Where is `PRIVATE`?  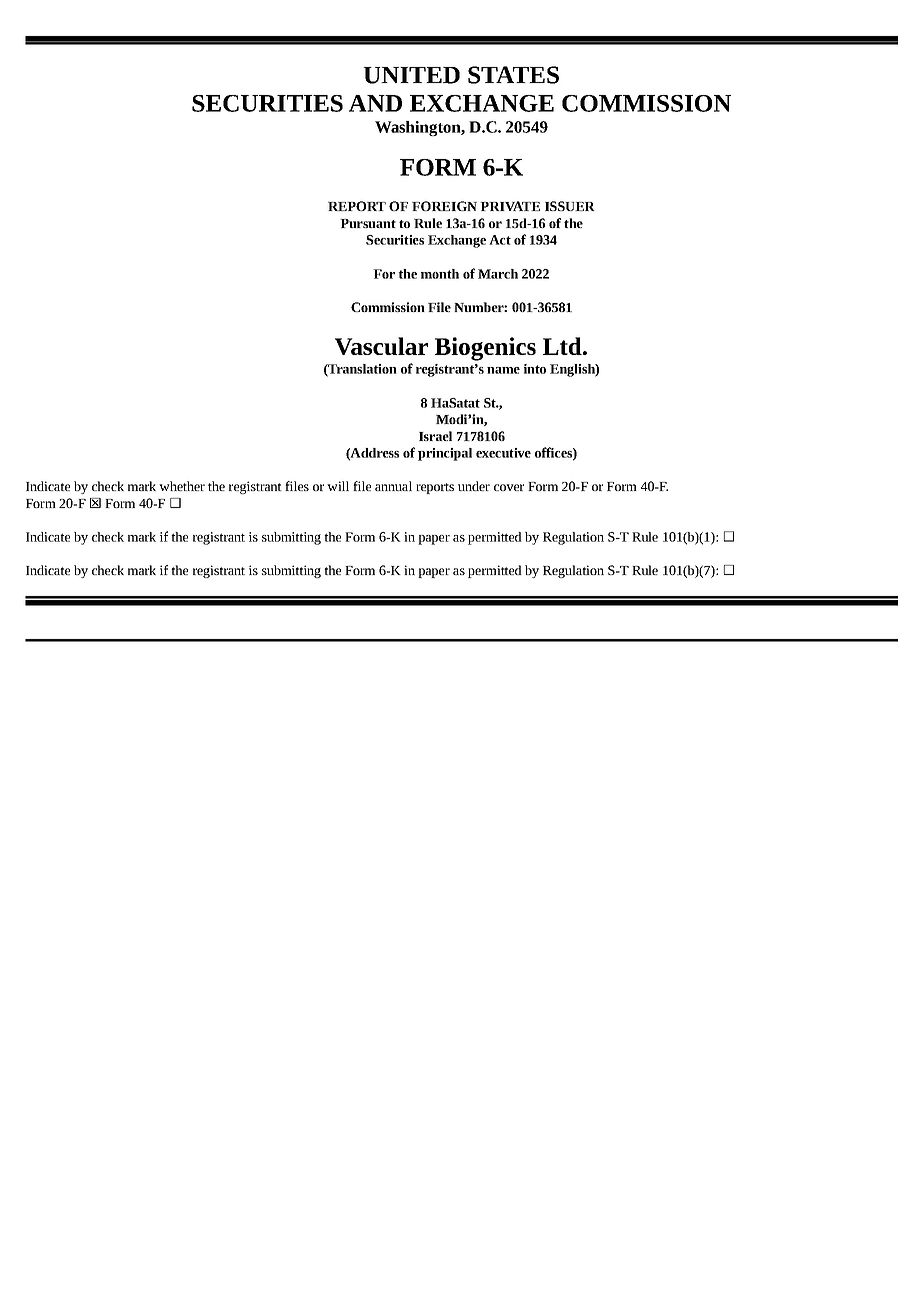 PRIVATE is located at coordinates (510, 206).
